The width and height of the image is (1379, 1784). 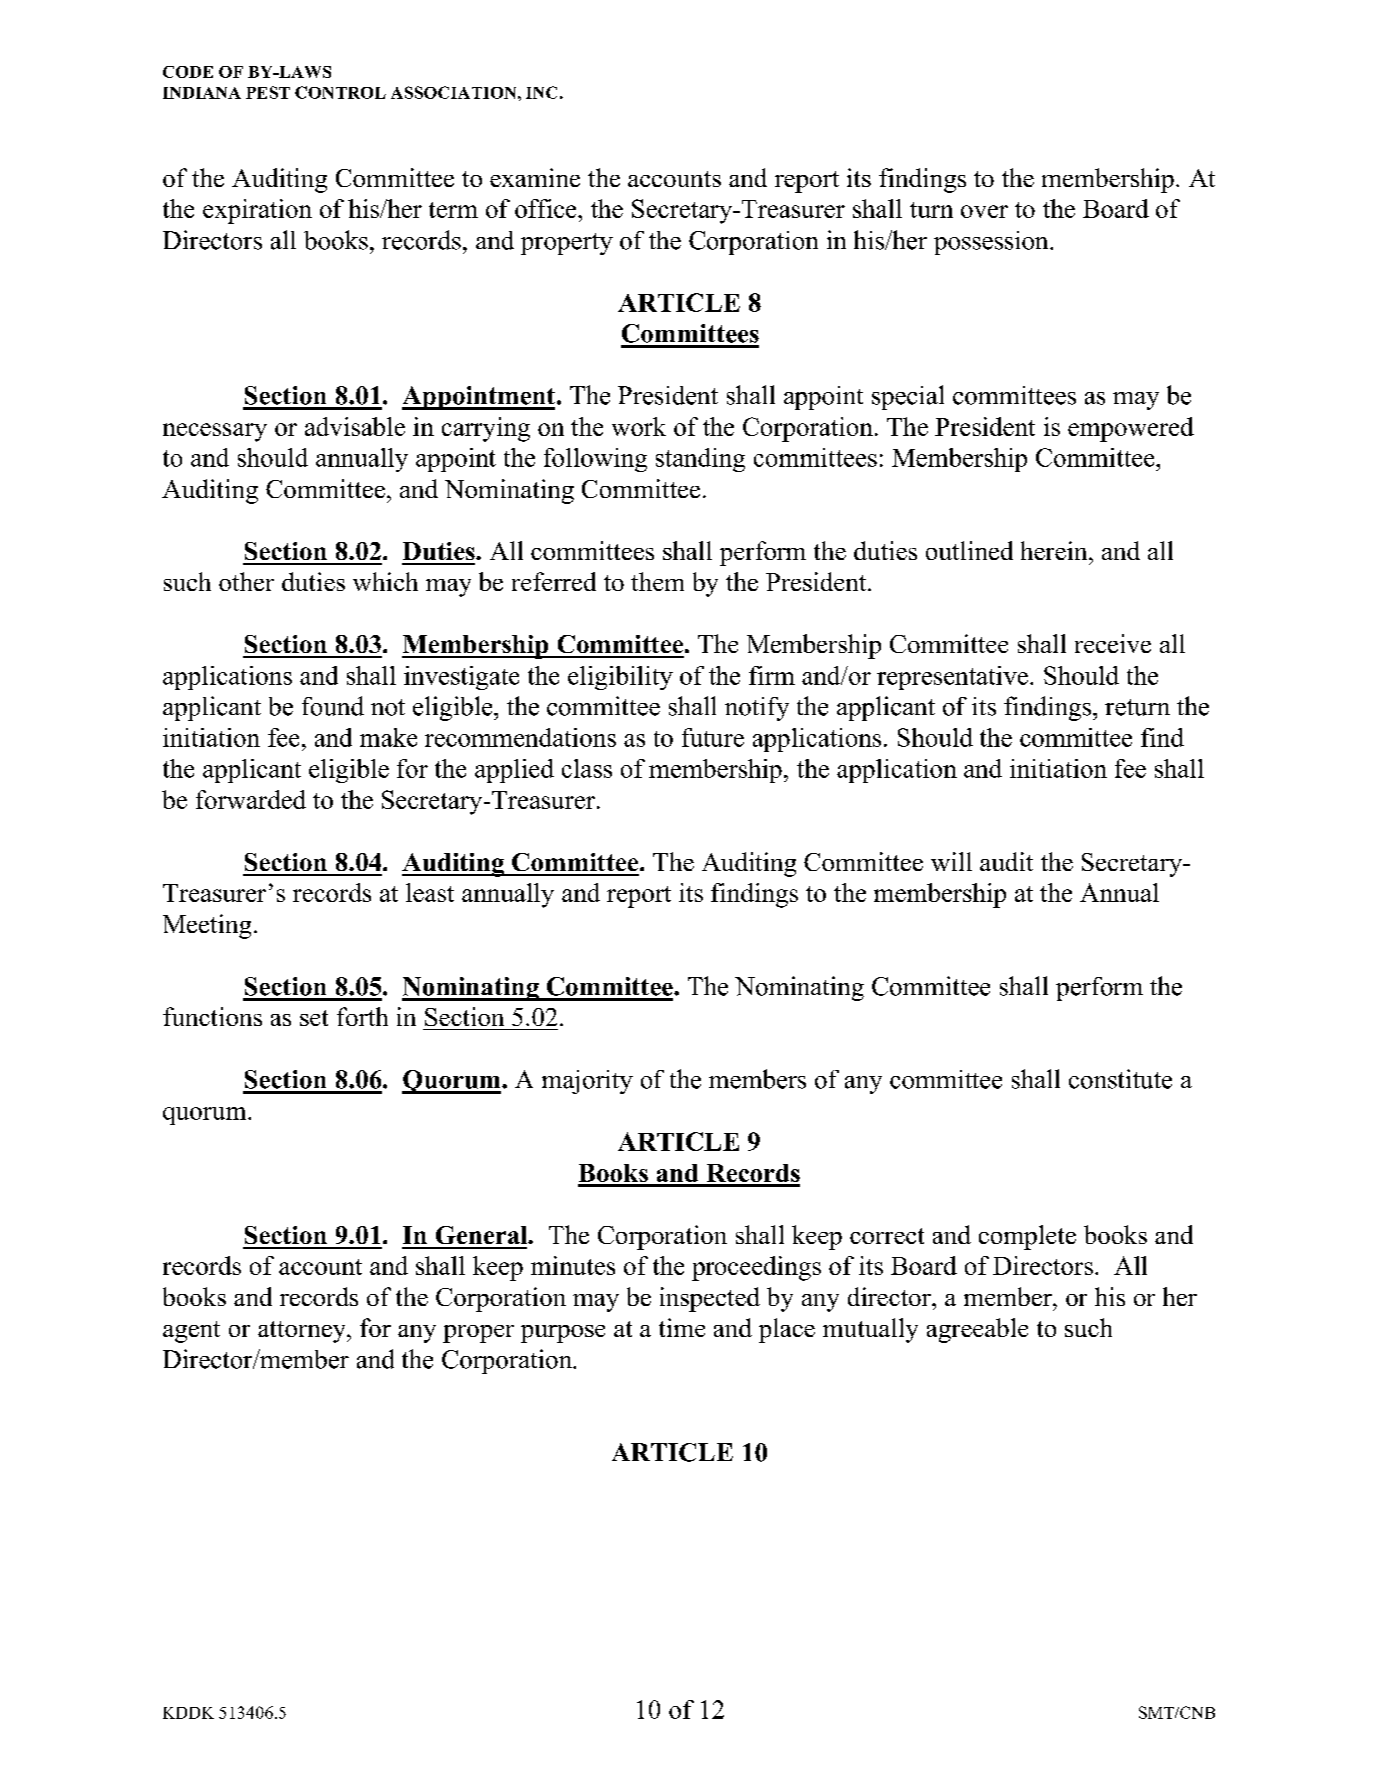 I want to click on standing, so click(x=700, y=460).
